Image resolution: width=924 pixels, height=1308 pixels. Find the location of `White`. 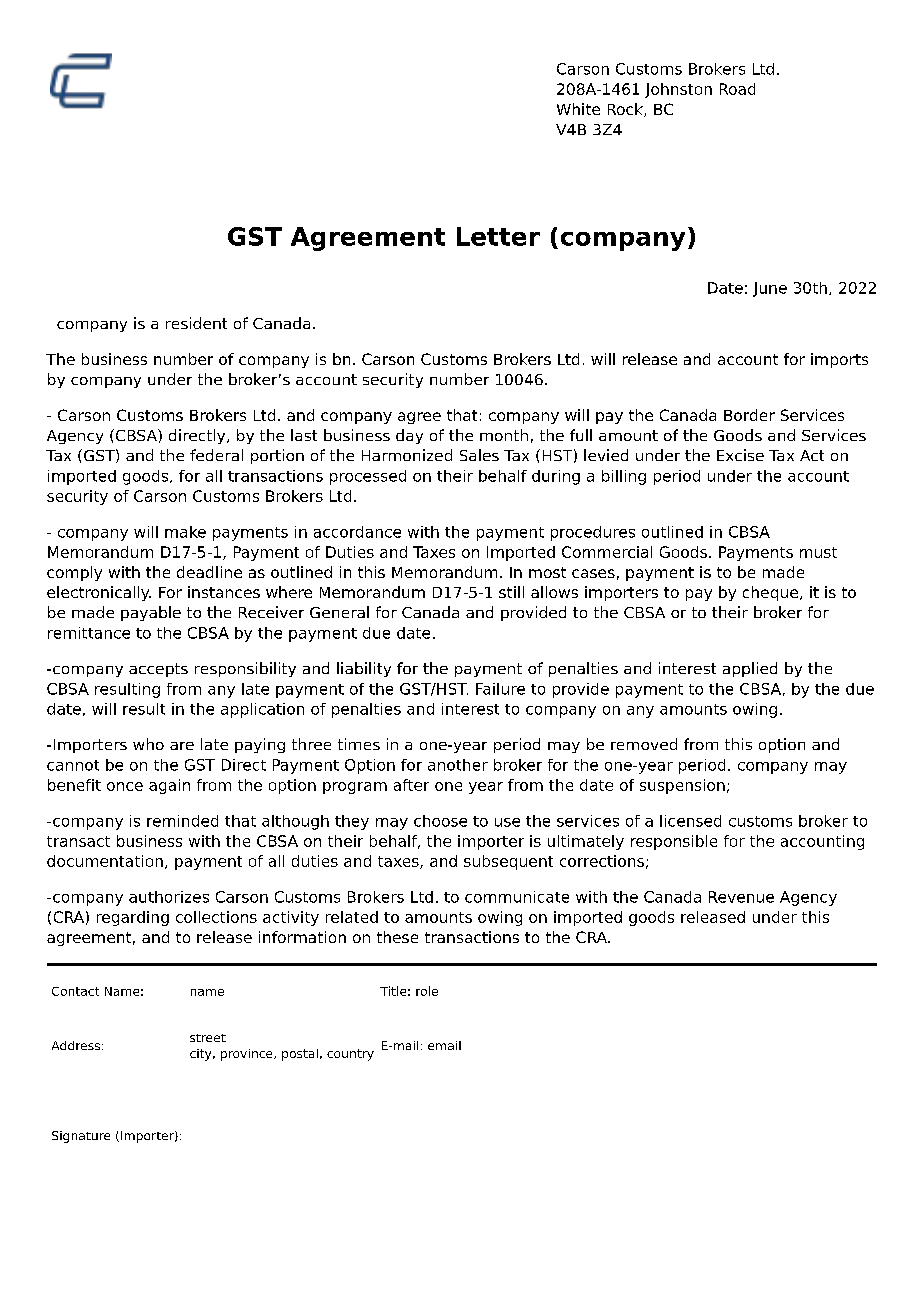

White is located at coordinates (578, 109).
